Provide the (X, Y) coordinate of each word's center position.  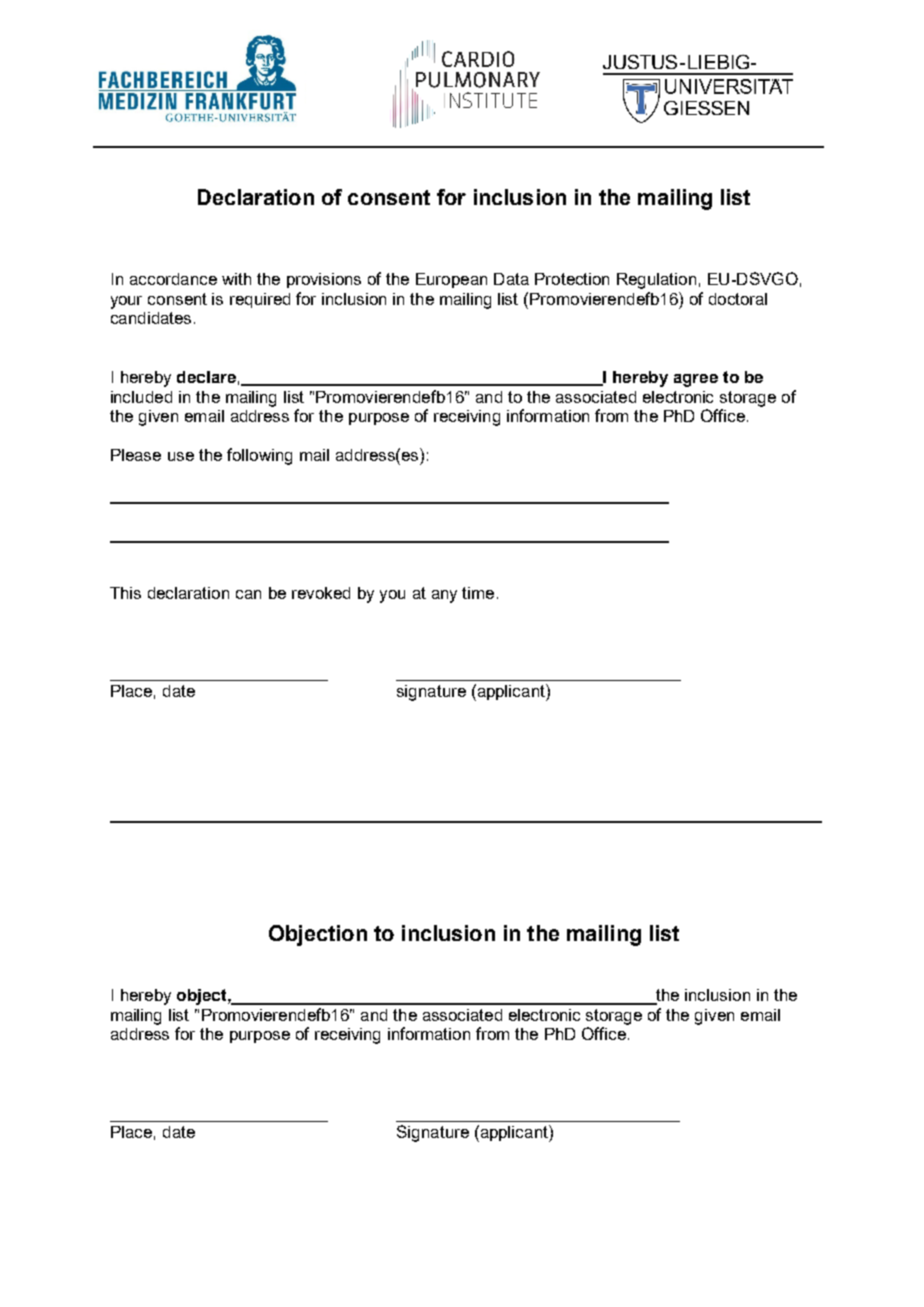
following (259, 456)
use (181, 456)
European (451, 280)
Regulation (656, 281)
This (125, 593)
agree (696, 380)
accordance (173, 279)
